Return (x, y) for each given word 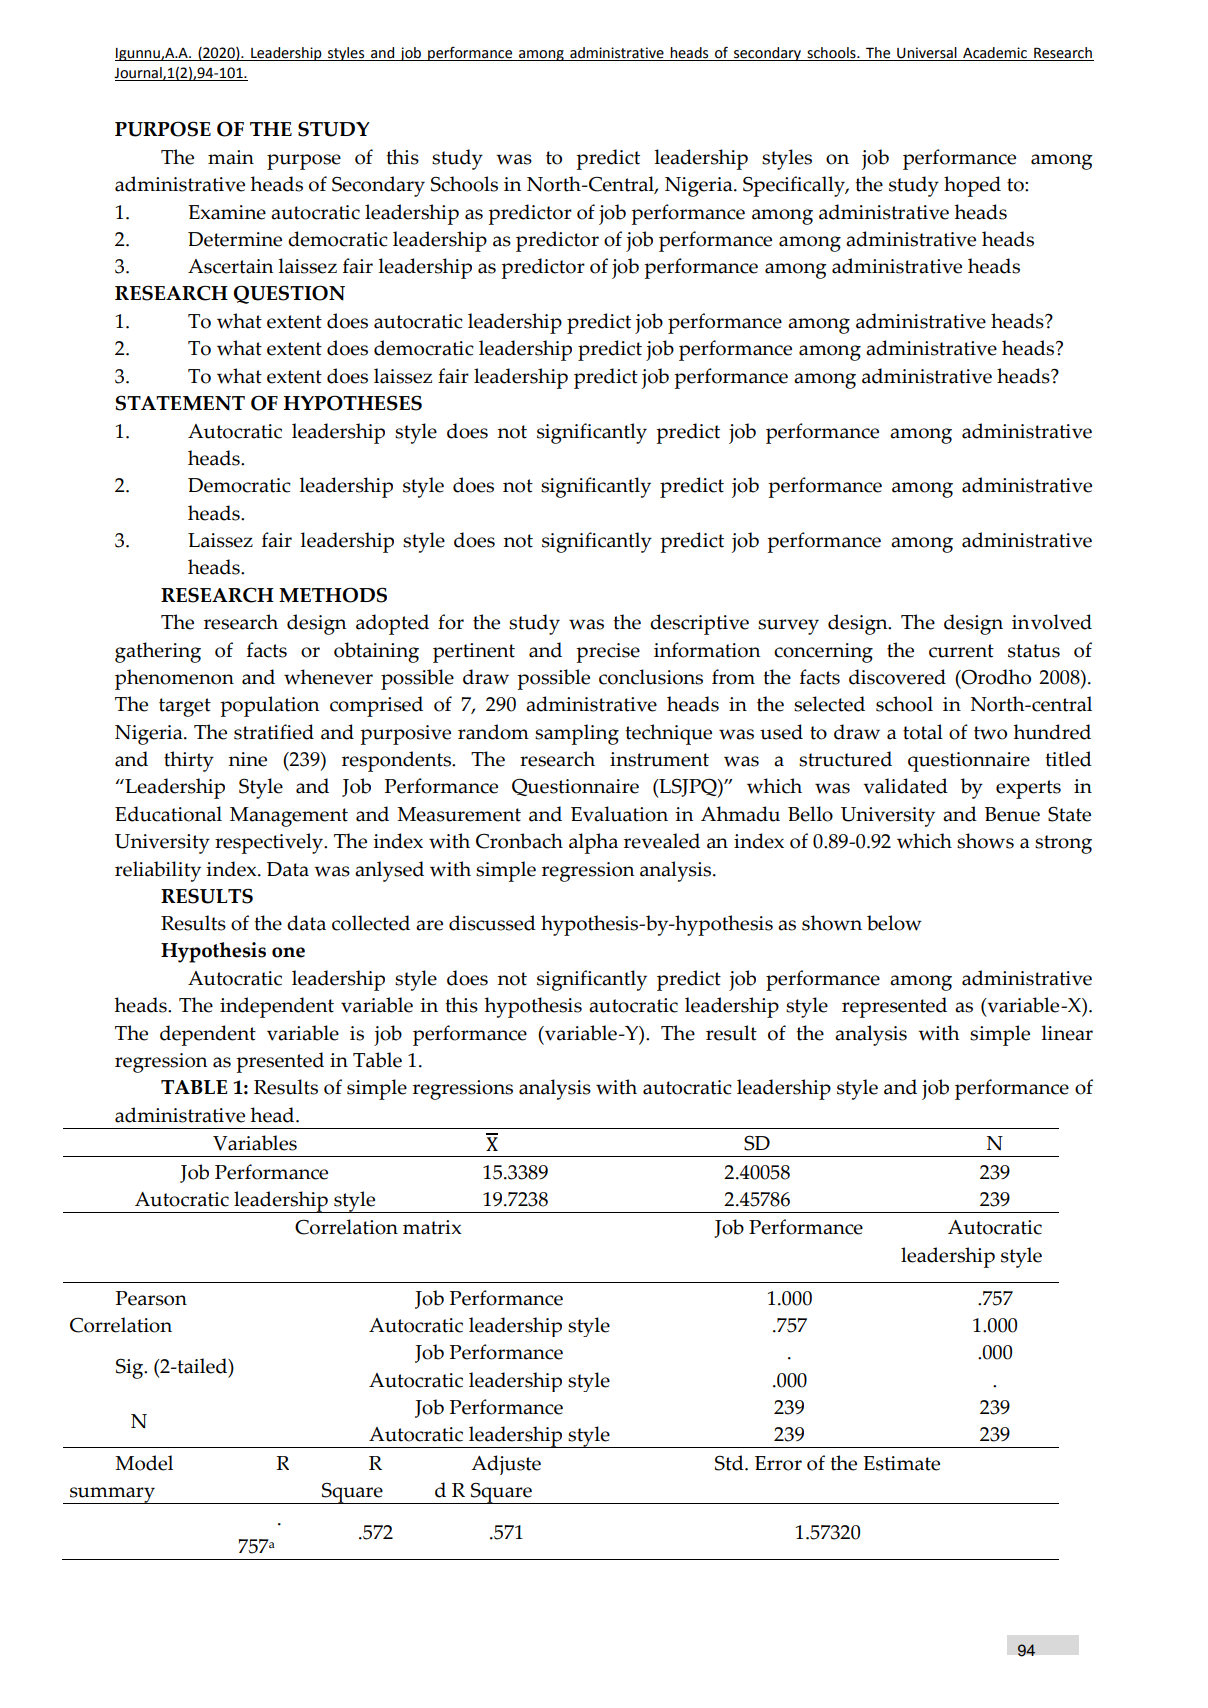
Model (144, 1463)
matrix (432, 1227)
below (894, 923)
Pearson (151, 1298)
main (231, 157)
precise (608, 653)
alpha (593, 843)
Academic (995, 54)
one (288, 952)
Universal (927, 54)
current (961, 651)
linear (1067, 1033)
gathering (158, 652)
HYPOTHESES (353, 403)
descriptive (699, 624)
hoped (972, 186)
